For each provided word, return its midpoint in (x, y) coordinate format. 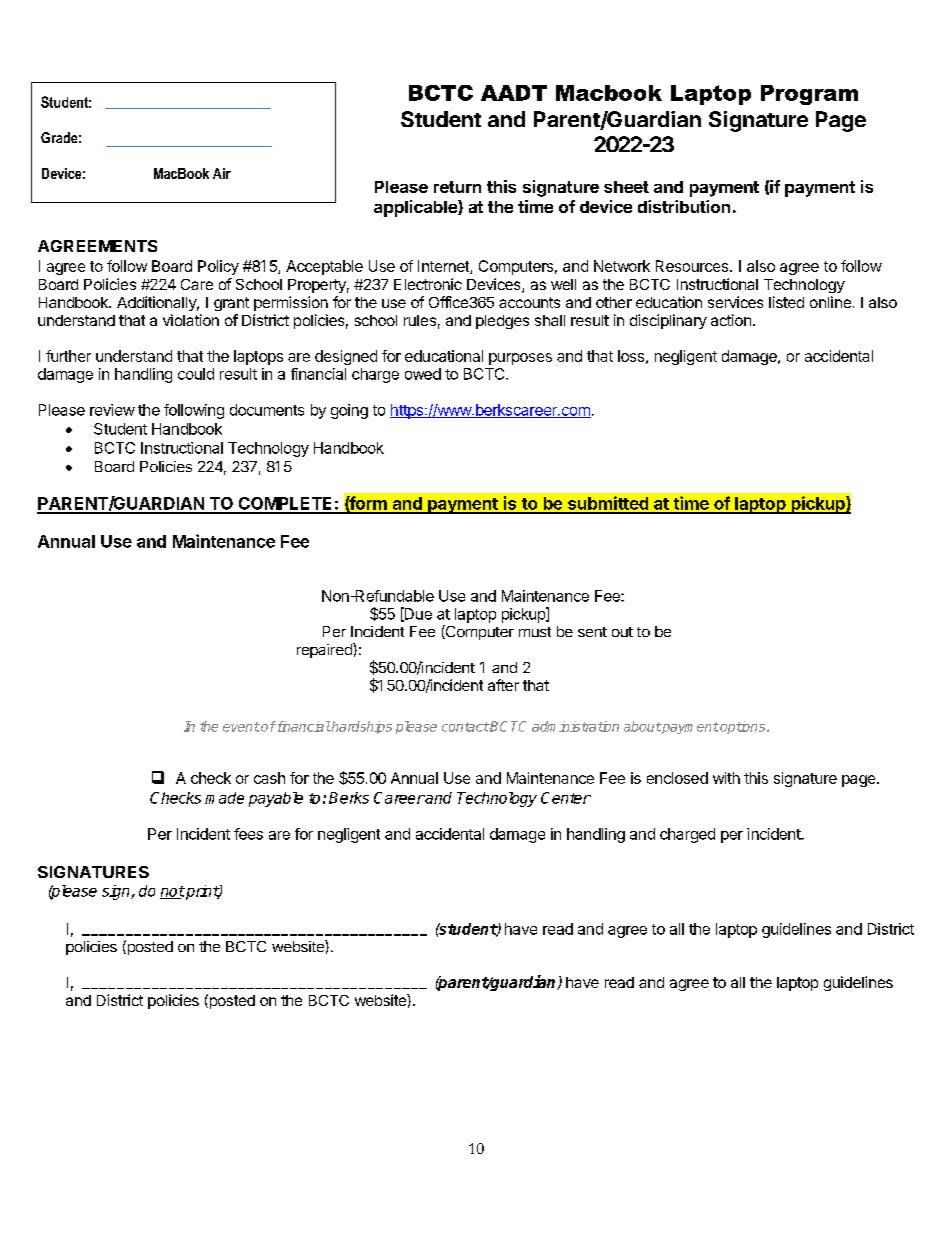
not (172, 892)
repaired (325, 650)
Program (809, 95)
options (743, 727)
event (241, 727)
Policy (218, 267)
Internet (444, 267)
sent (592, 632)
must (535, 632)
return (457, 187)
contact (465, 727)
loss (631, 356)
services (735, 302)
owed (423, 374)
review (112, 410)
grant (231, 304)
